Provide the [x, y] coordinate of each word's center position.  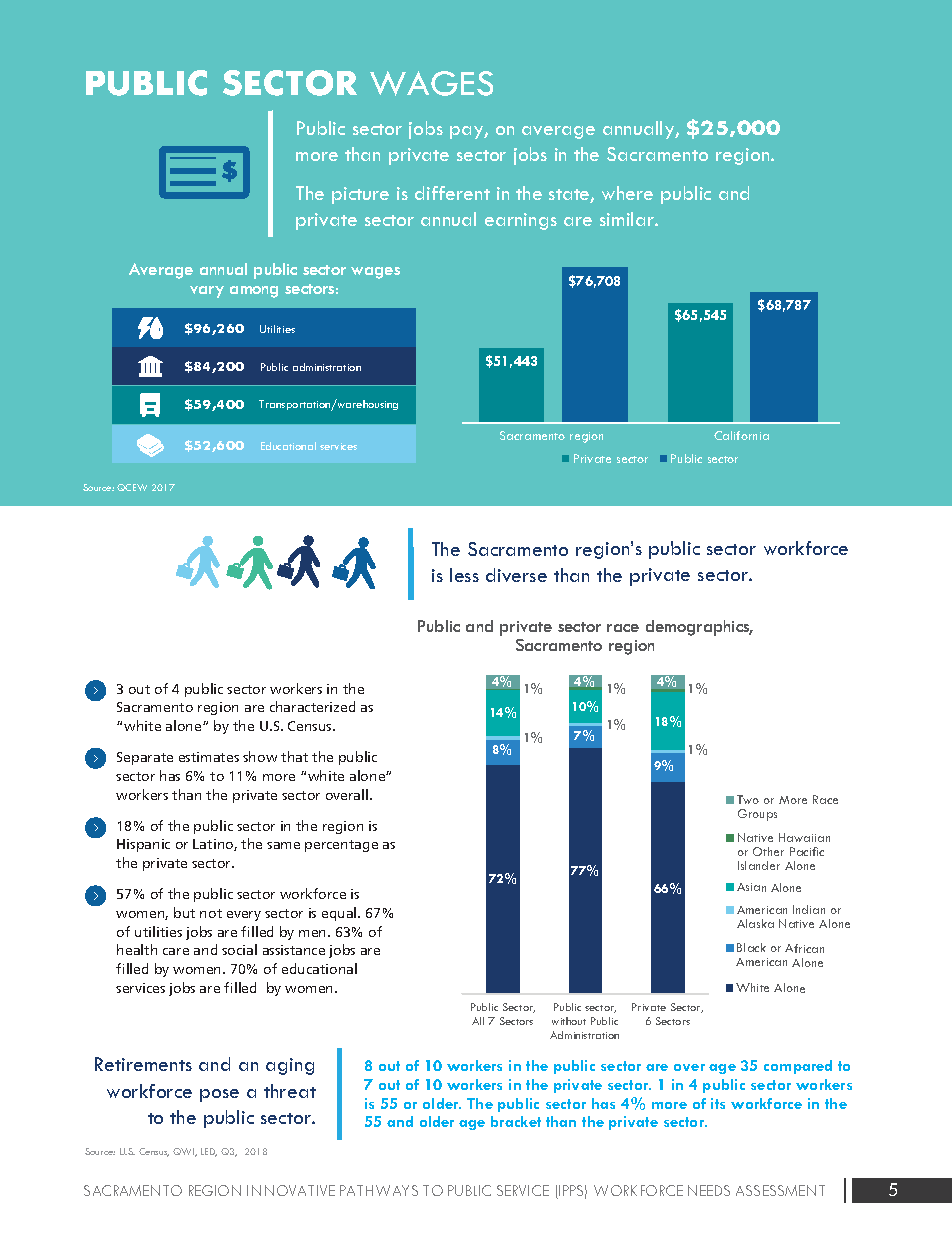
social [239, 949]
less [464, 575]
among [254, 292]
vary [207, 292]
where [627, 193]
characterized [312, 706]
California [741, 435]
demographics [699, 628]
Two [748, 799]
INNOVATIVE [291, 1190]
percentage [341, 846]
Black [751, 947]
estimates [209, 757]
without [569, 1021]
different [452, 193]
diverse [516, 575]
